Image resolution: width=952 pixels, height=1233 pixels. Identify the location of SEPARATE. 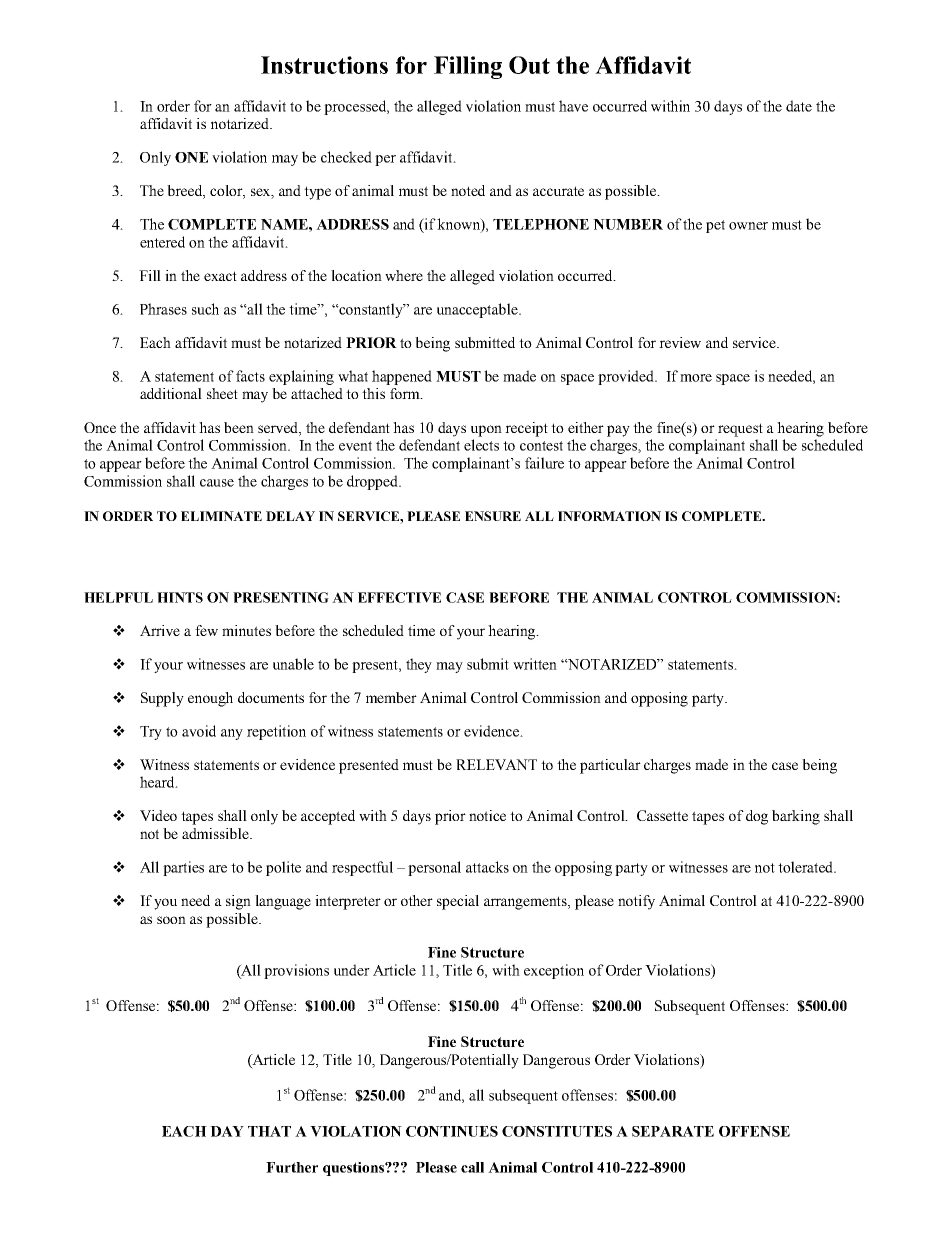
(673, 1131).
